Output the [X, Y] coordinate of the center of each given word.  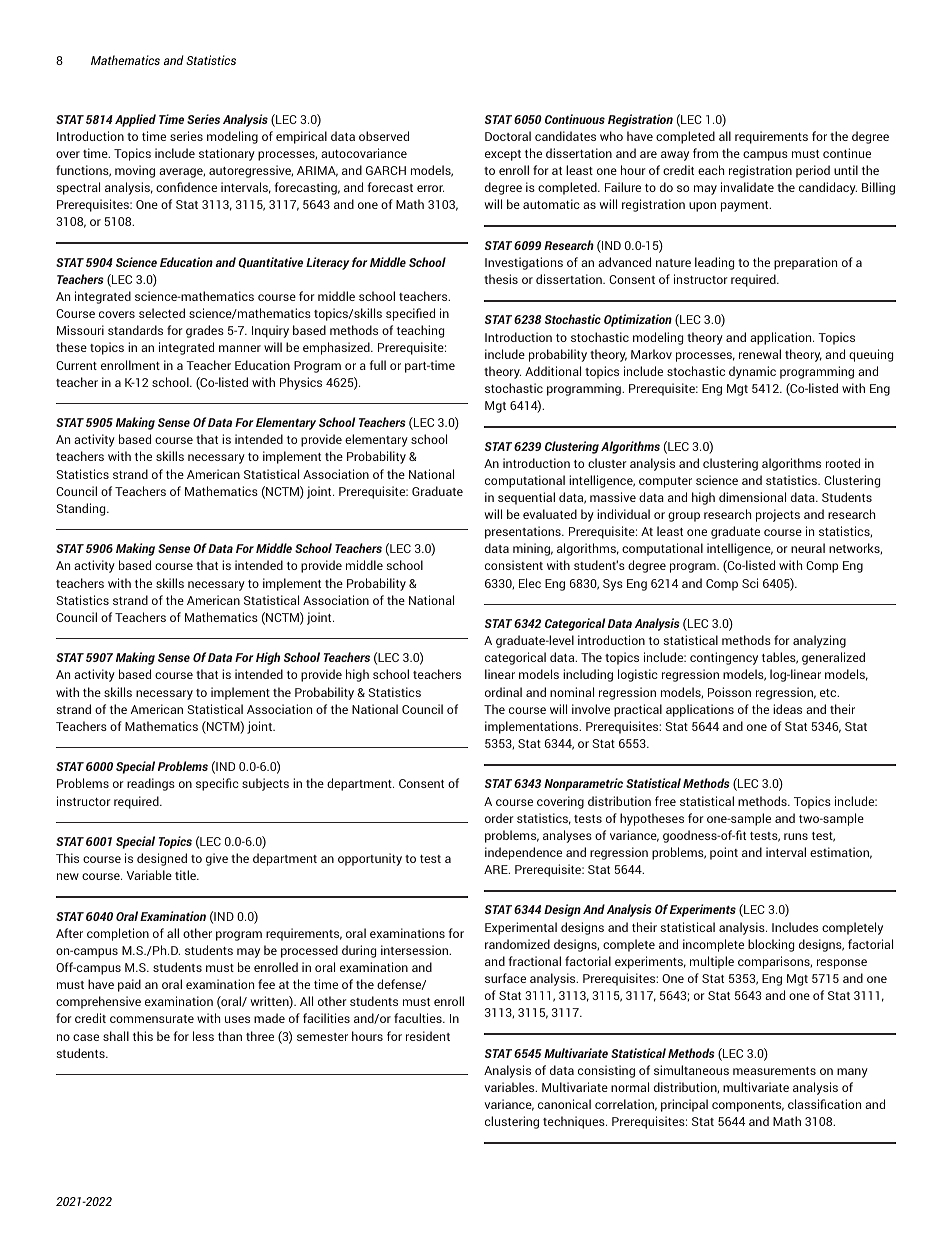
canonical [564, 1104]
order [499, 818]
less [203, 1036]
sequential [526, 498]
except [503, 155]
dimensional [752, 497]
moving [135, 171]
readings [151, 784]
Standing [82, 509]
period [813, 171]
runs [796, 836]
